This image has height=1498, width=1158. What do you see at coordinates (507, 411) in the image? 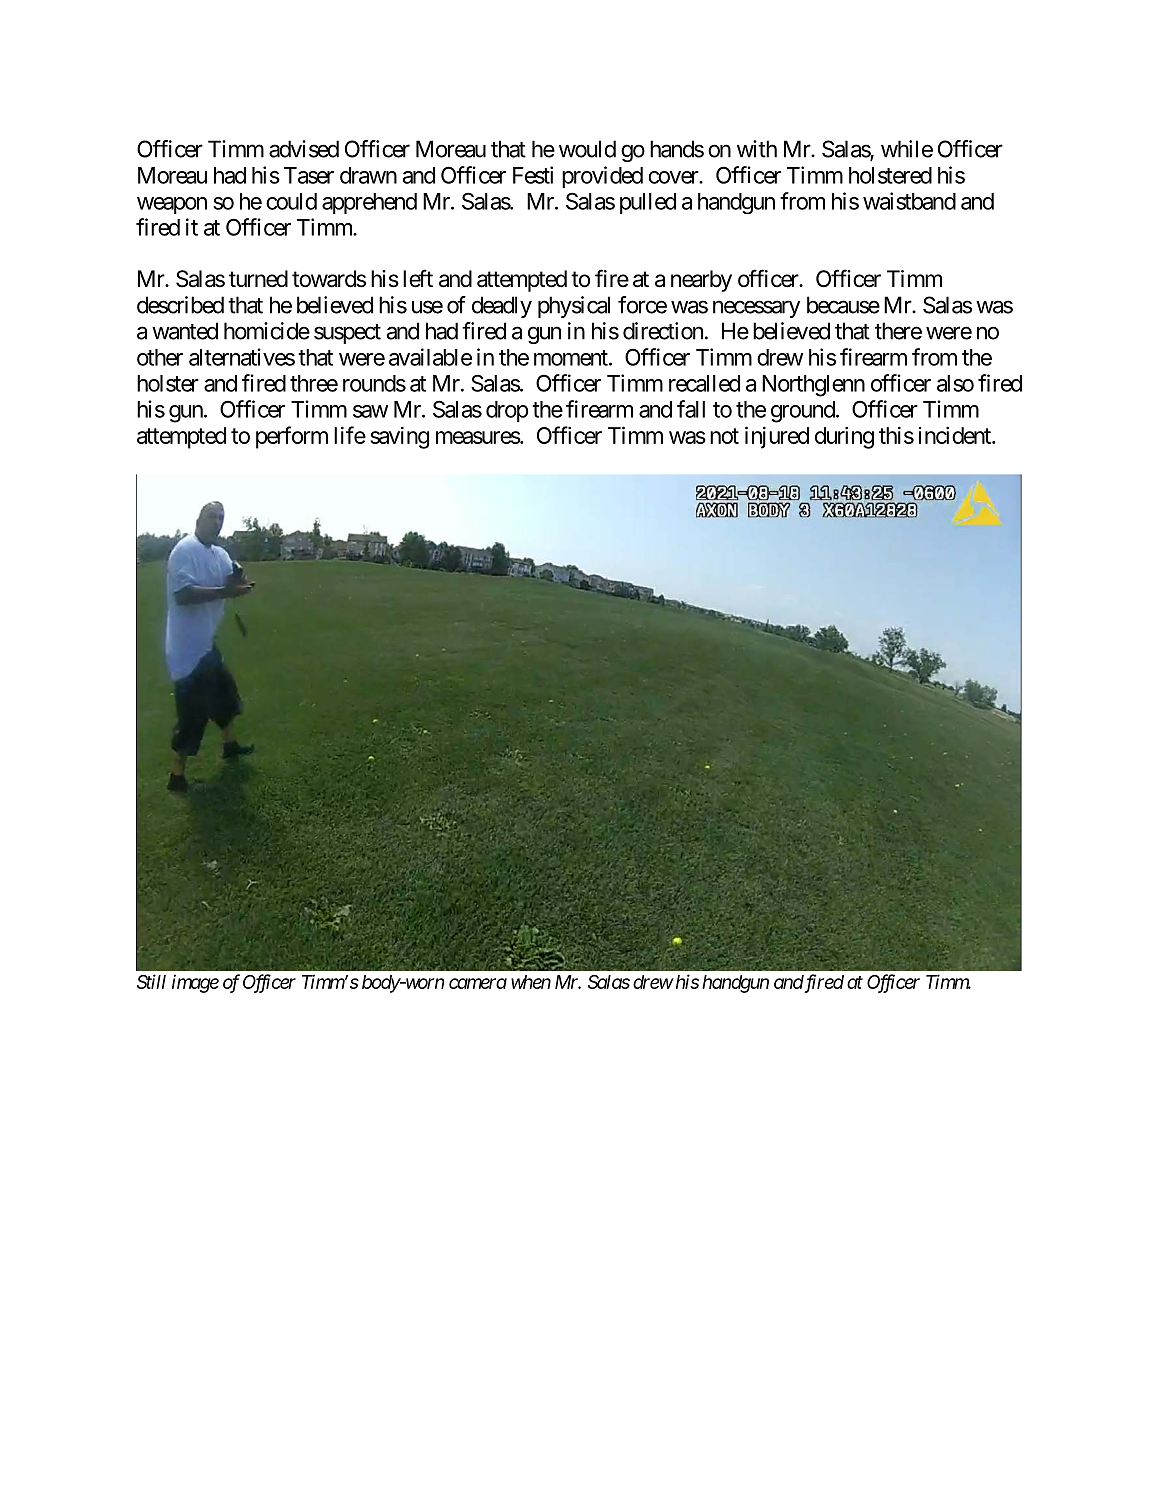
I see `drop` at bounding box center [507, 411].
